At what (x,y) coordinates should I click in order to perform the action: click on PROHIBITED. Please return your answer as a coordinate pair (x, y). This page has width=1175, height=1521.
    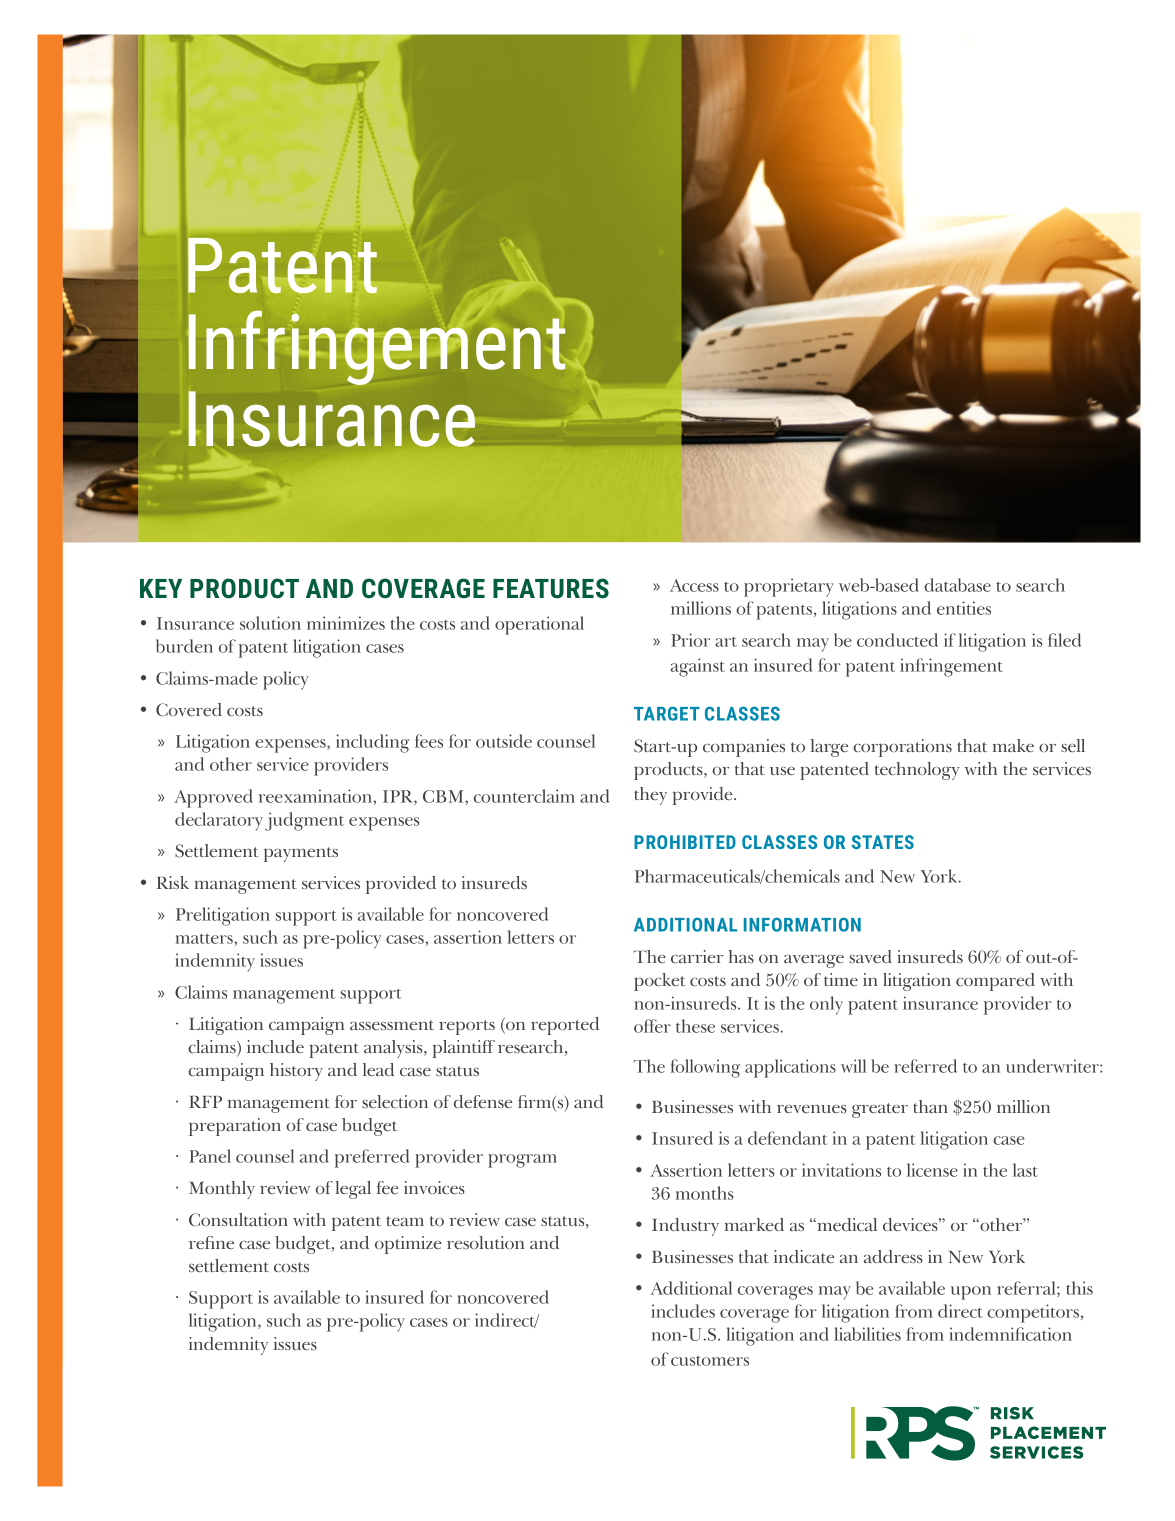
    Looking at the image, I should click on (685, 842).
